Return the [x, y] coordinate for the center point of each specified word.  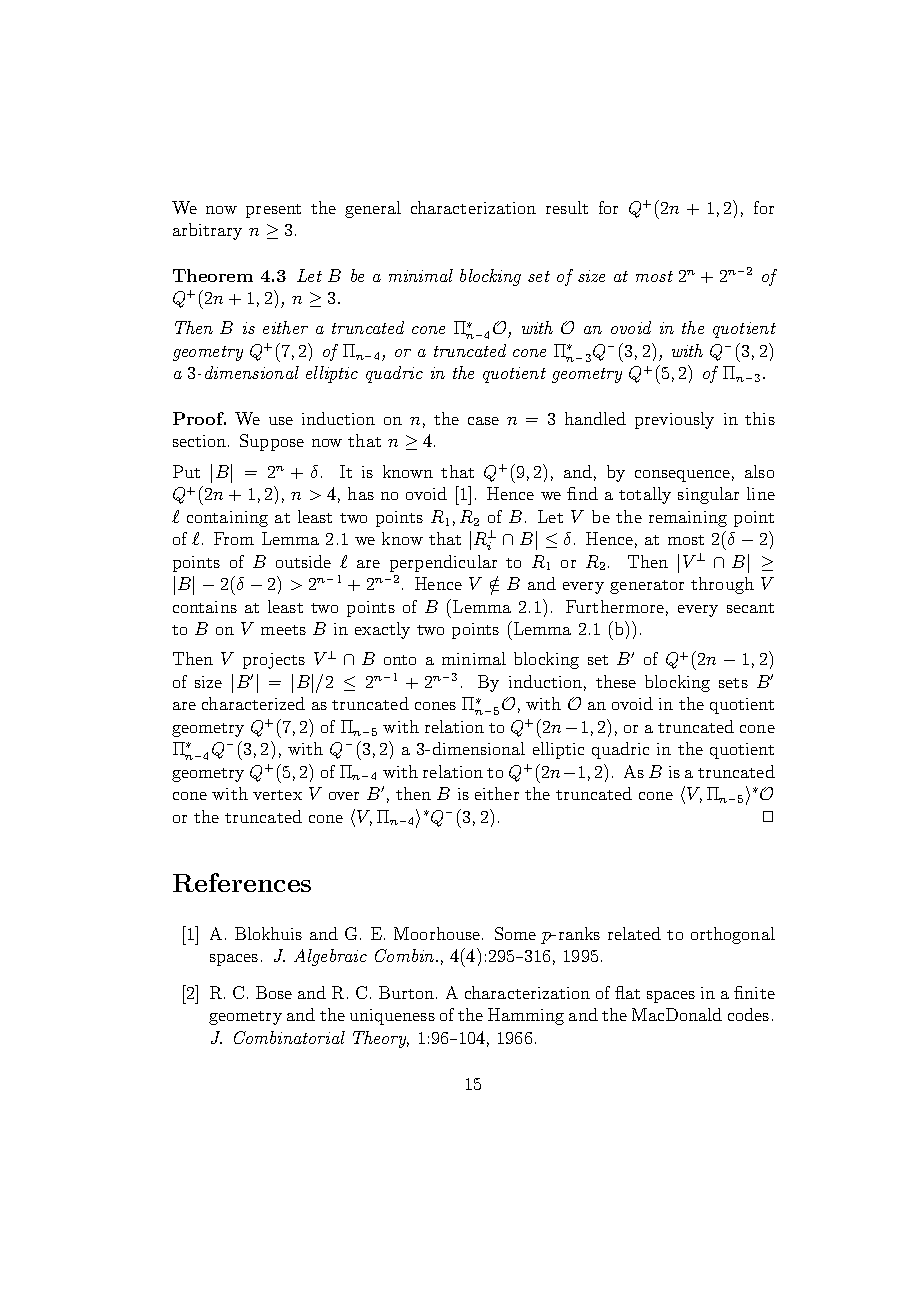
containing [227, 519]
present [273, 211]
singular [708, 495]
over [344, 796]
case [483, 421]
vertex [277, 795]
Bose [274, 992]
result [567, 207]
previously [674, 420]
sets [733, 683]
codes [748, 1014]
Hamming [526, 1016]
